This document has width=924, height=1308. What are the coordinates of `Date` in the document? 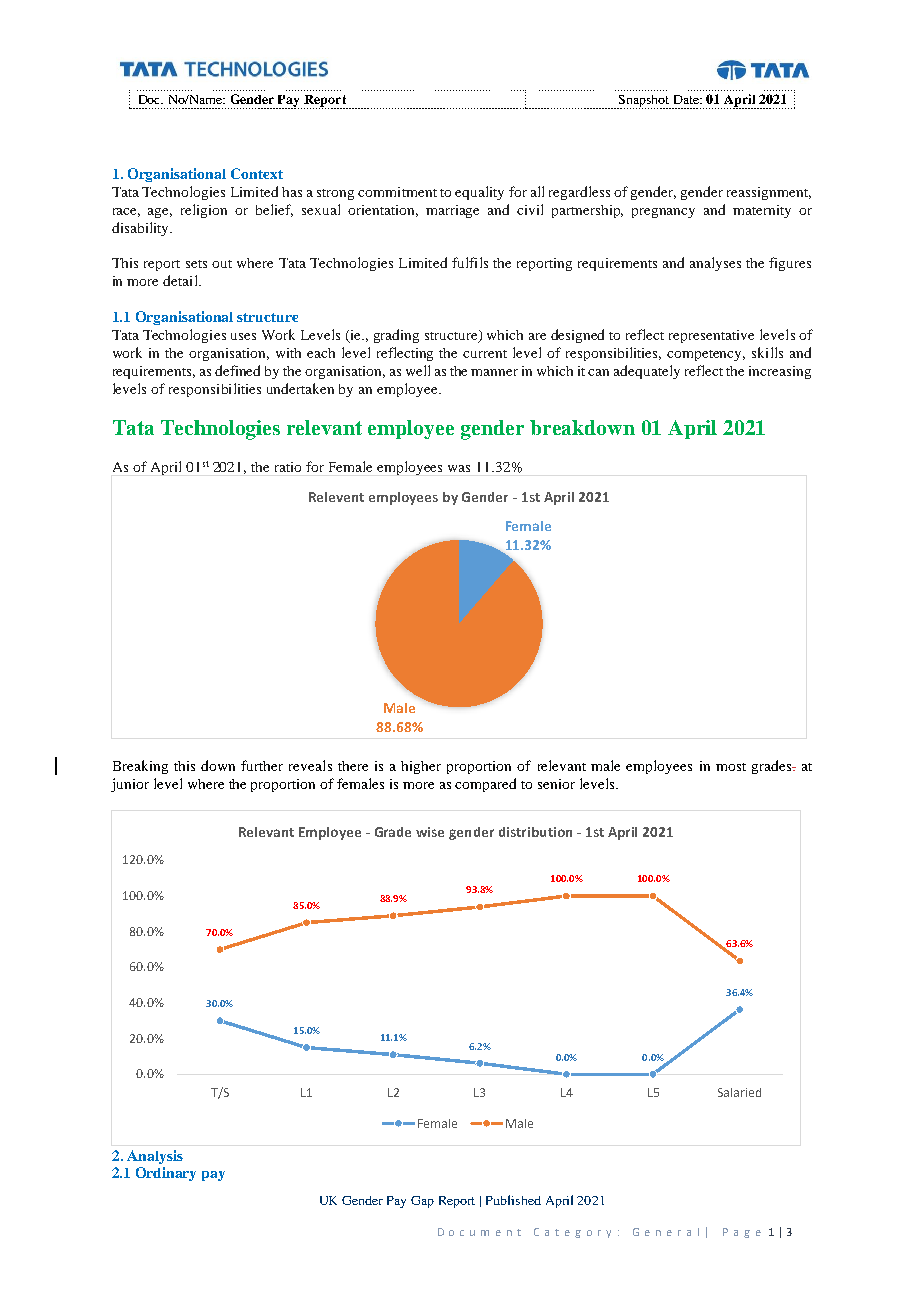 It's located at (687, 99).
